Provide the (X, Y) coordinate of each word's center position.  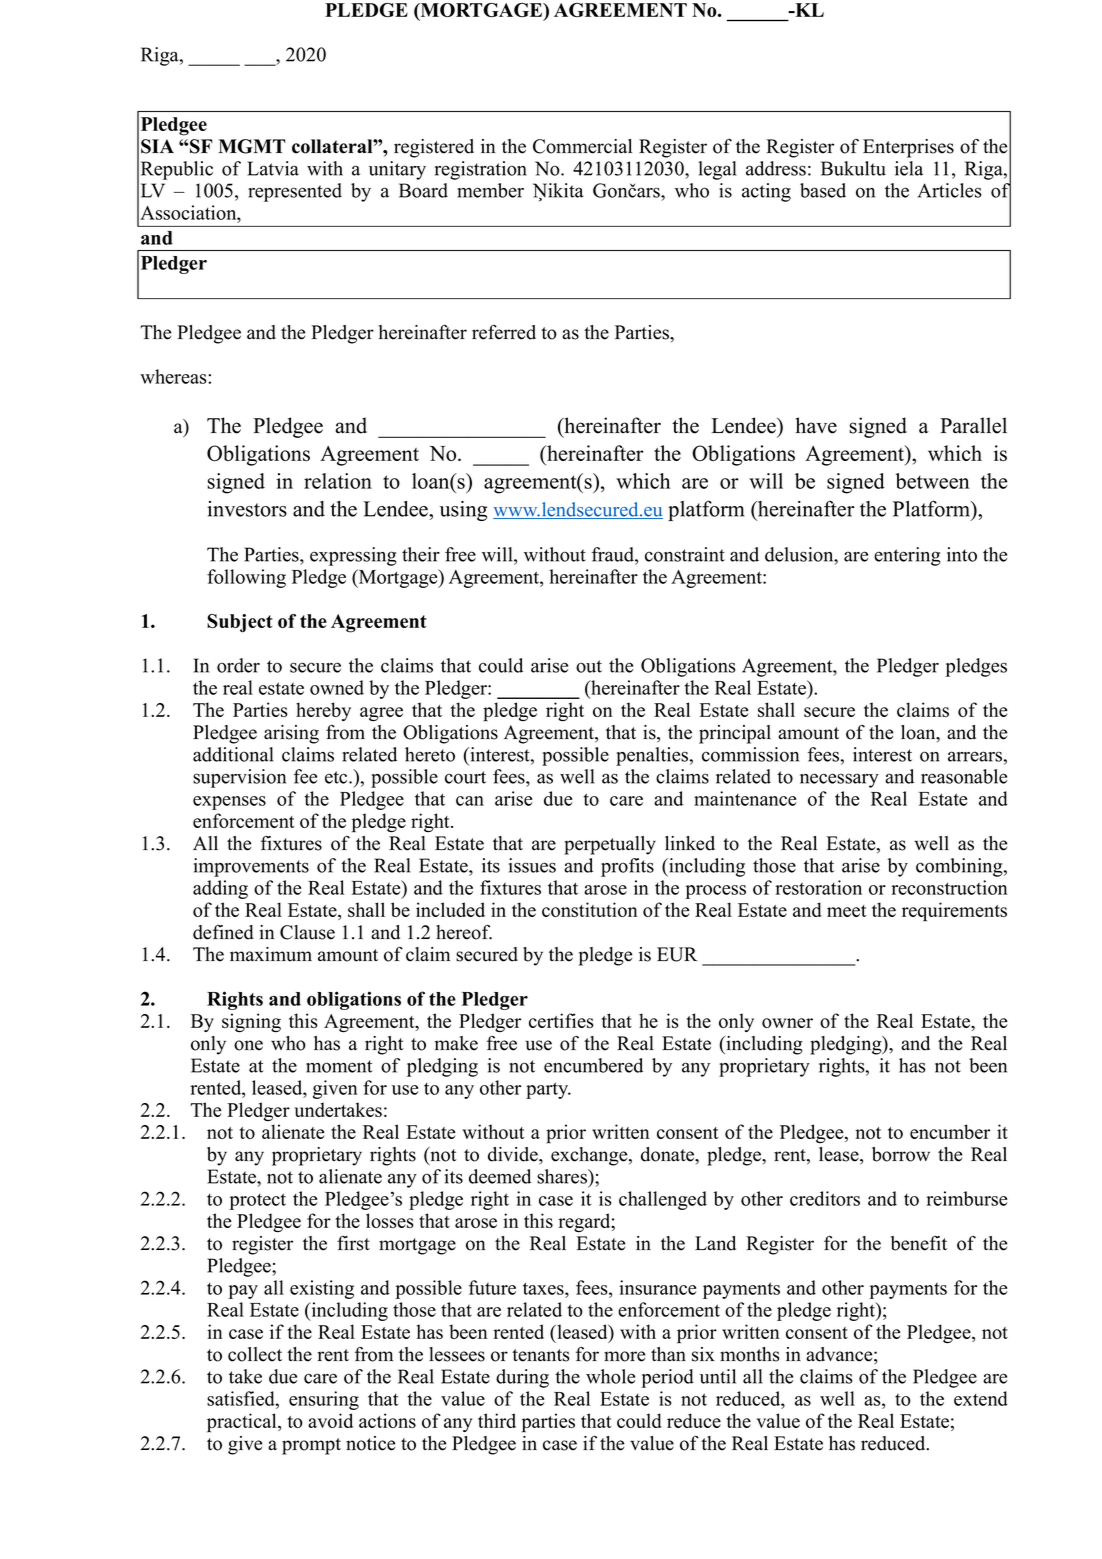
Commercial (582, 146)
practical (243, 1423)
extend (981, 1398)
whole (610, 1376)
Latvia (273, 168)
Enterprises (908, 148)
